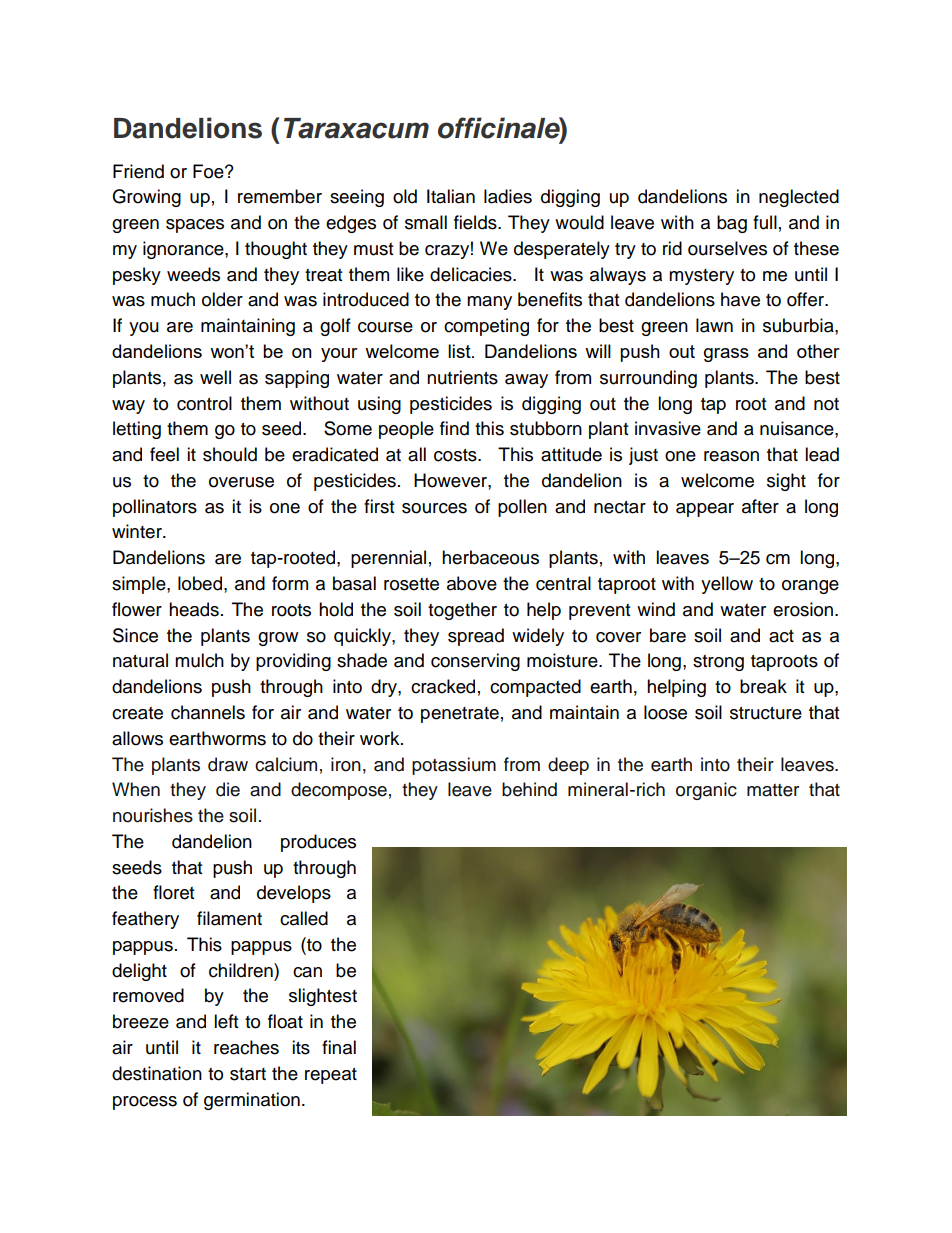 The image size is (952, 1233). Describe the element at coordinates (529, 789) in the document. I see `behind` at that location.
